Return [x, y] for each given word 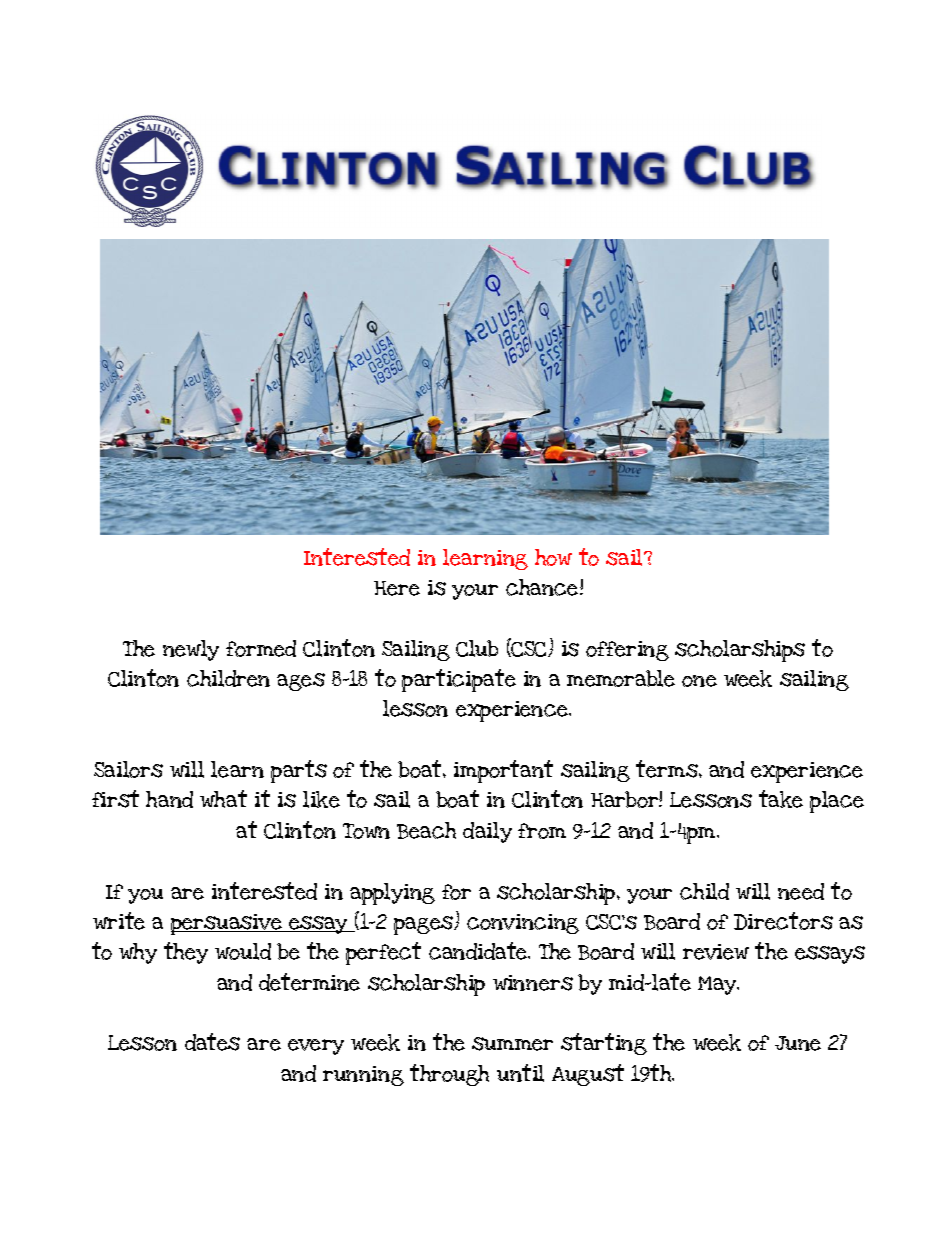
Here [397, 588]
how [553, 557]
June [798, 1043]
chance [543, 587]
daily [487, 832]
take [781, 799]
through [449, 1075]
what [223, 799]
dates [212, 1042]
